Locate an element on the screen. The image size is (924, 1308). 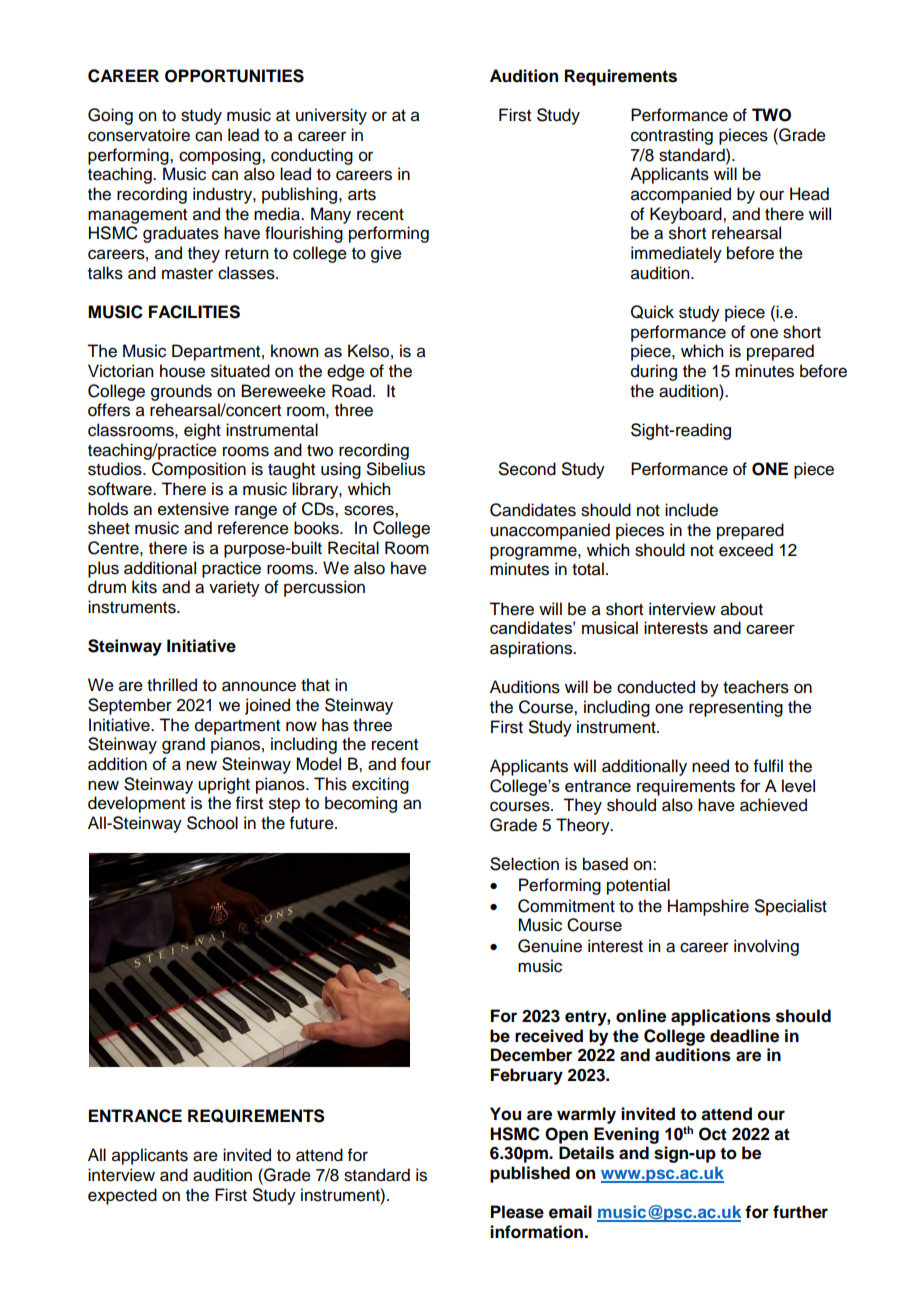
aspirations is located at coordinates (532, 649).
